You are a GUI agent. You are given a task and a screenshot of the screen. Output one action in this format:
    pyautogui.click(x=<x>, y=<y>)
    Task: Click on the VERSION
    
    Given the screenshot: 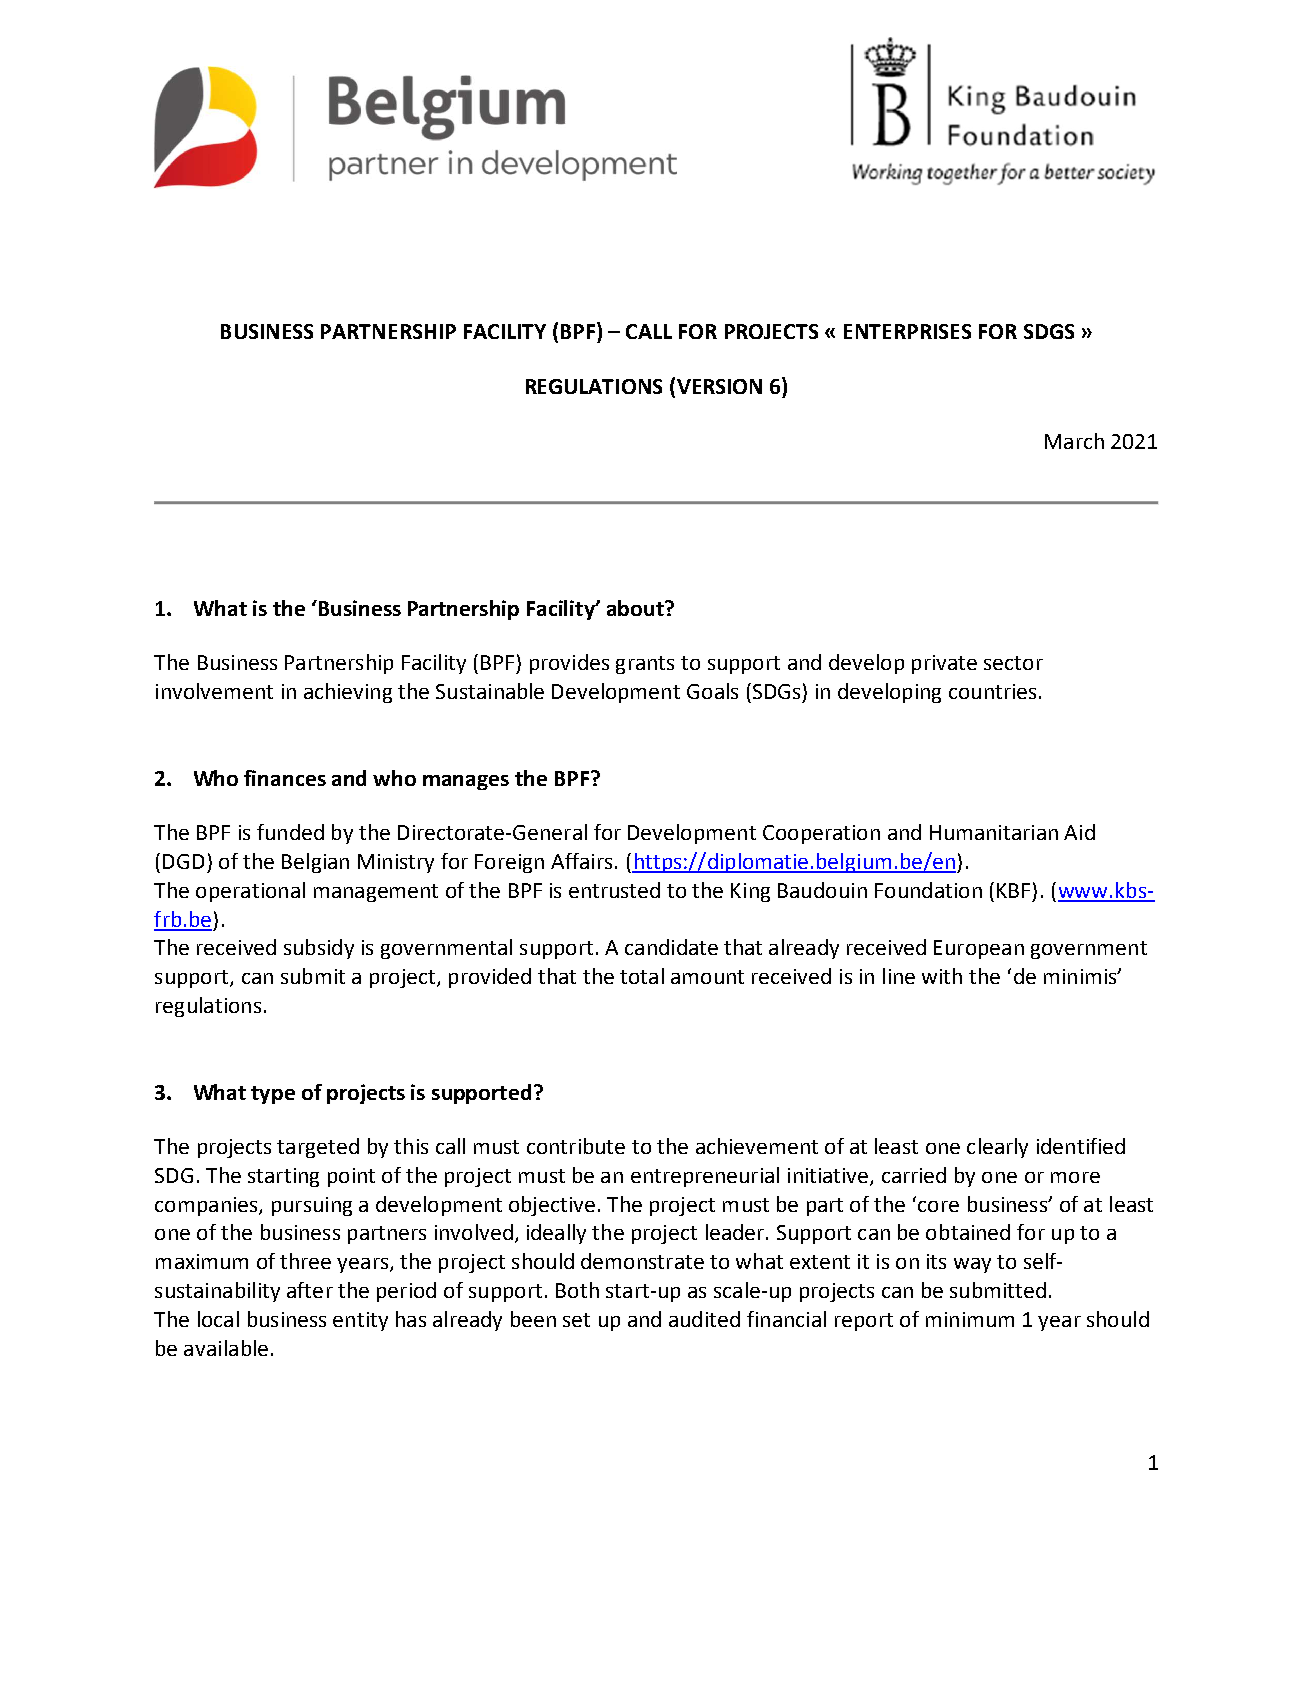 What is the action you would take?
    pyautogui.click(x=719, y=386)
